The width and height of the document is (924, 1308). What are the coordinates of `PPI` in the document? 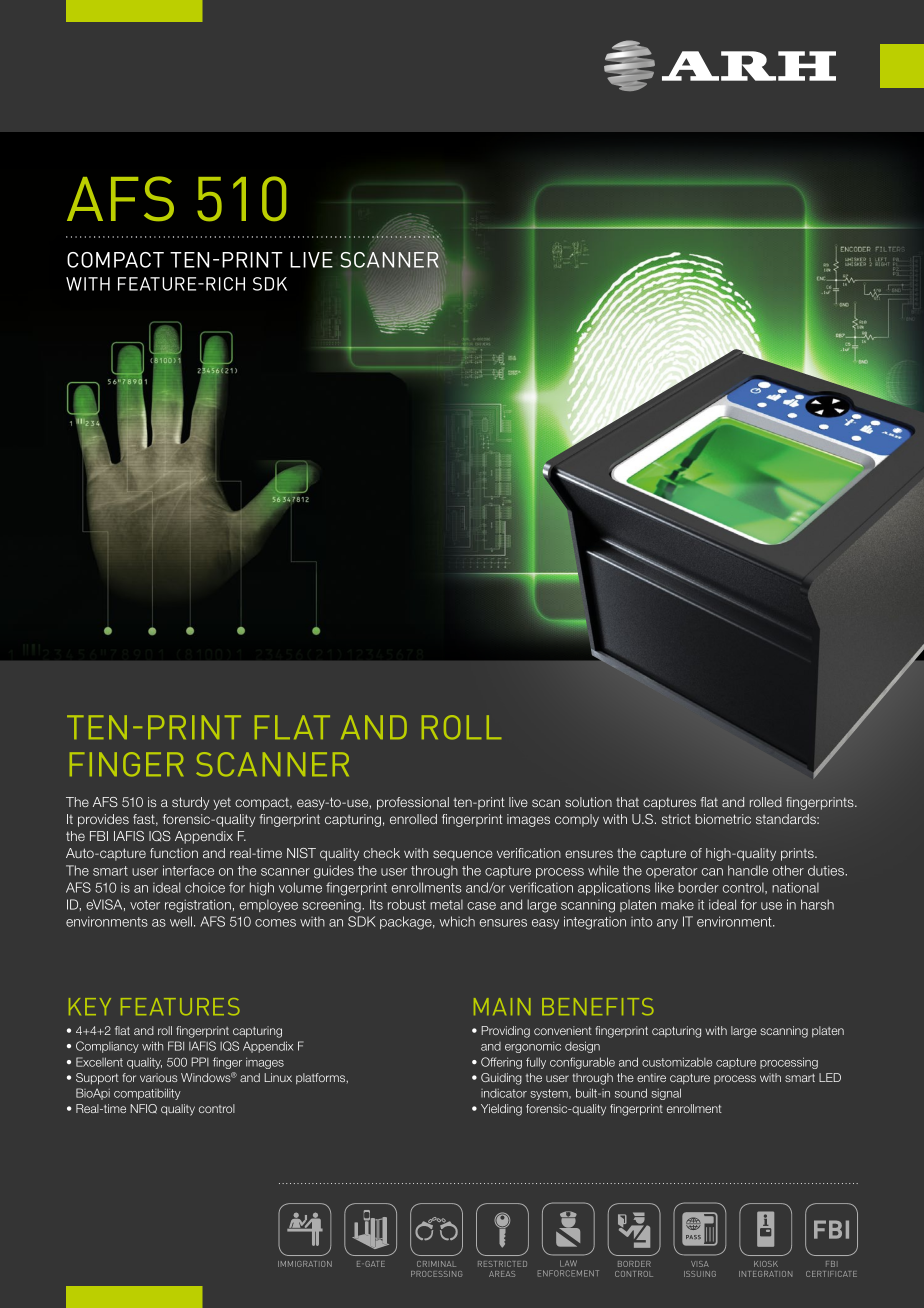 It's located at (200, 1062).
